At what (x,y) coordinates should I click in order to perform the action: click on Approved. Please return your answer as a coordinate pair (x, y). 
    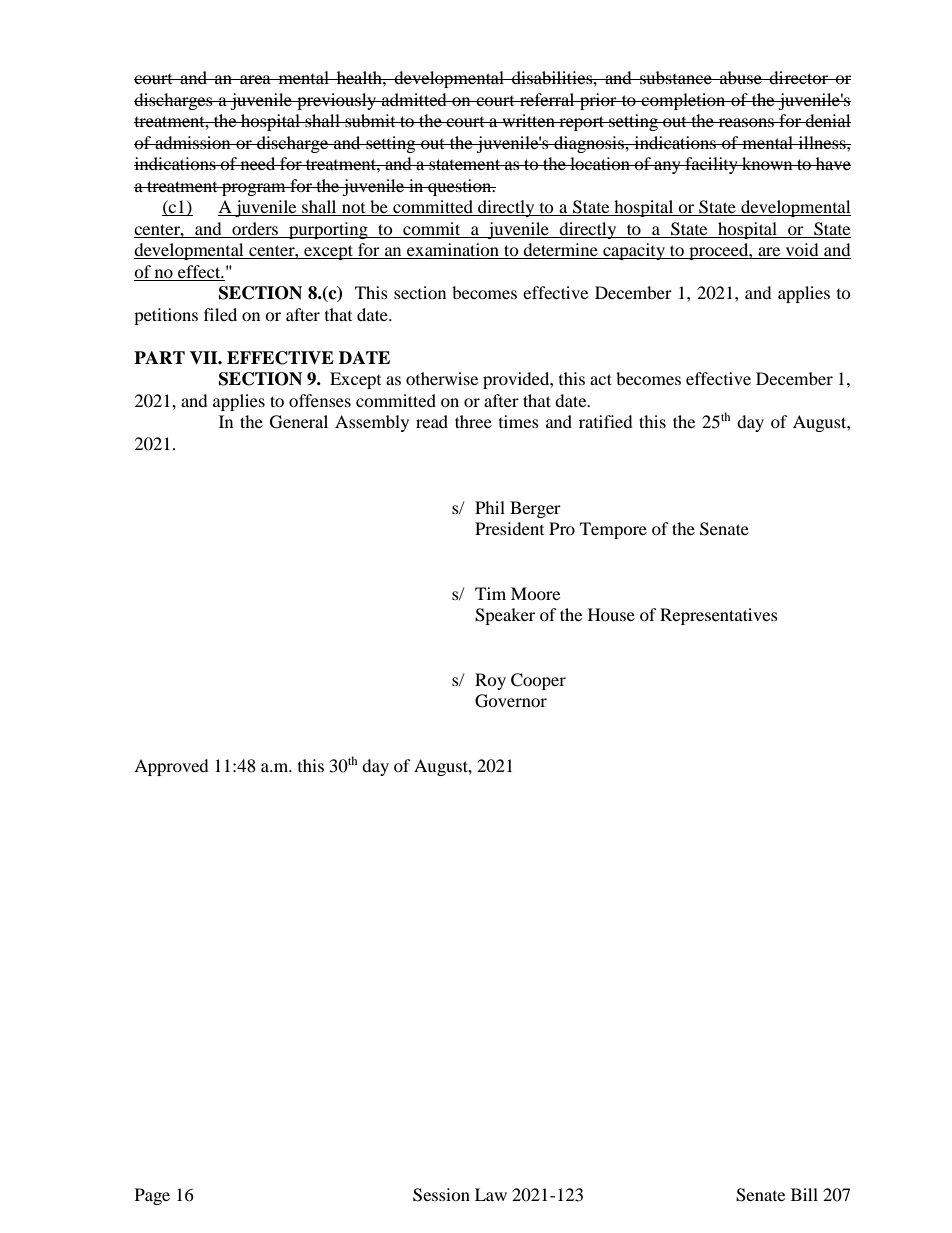
    Looking at the image, I should click on (171, 767).
